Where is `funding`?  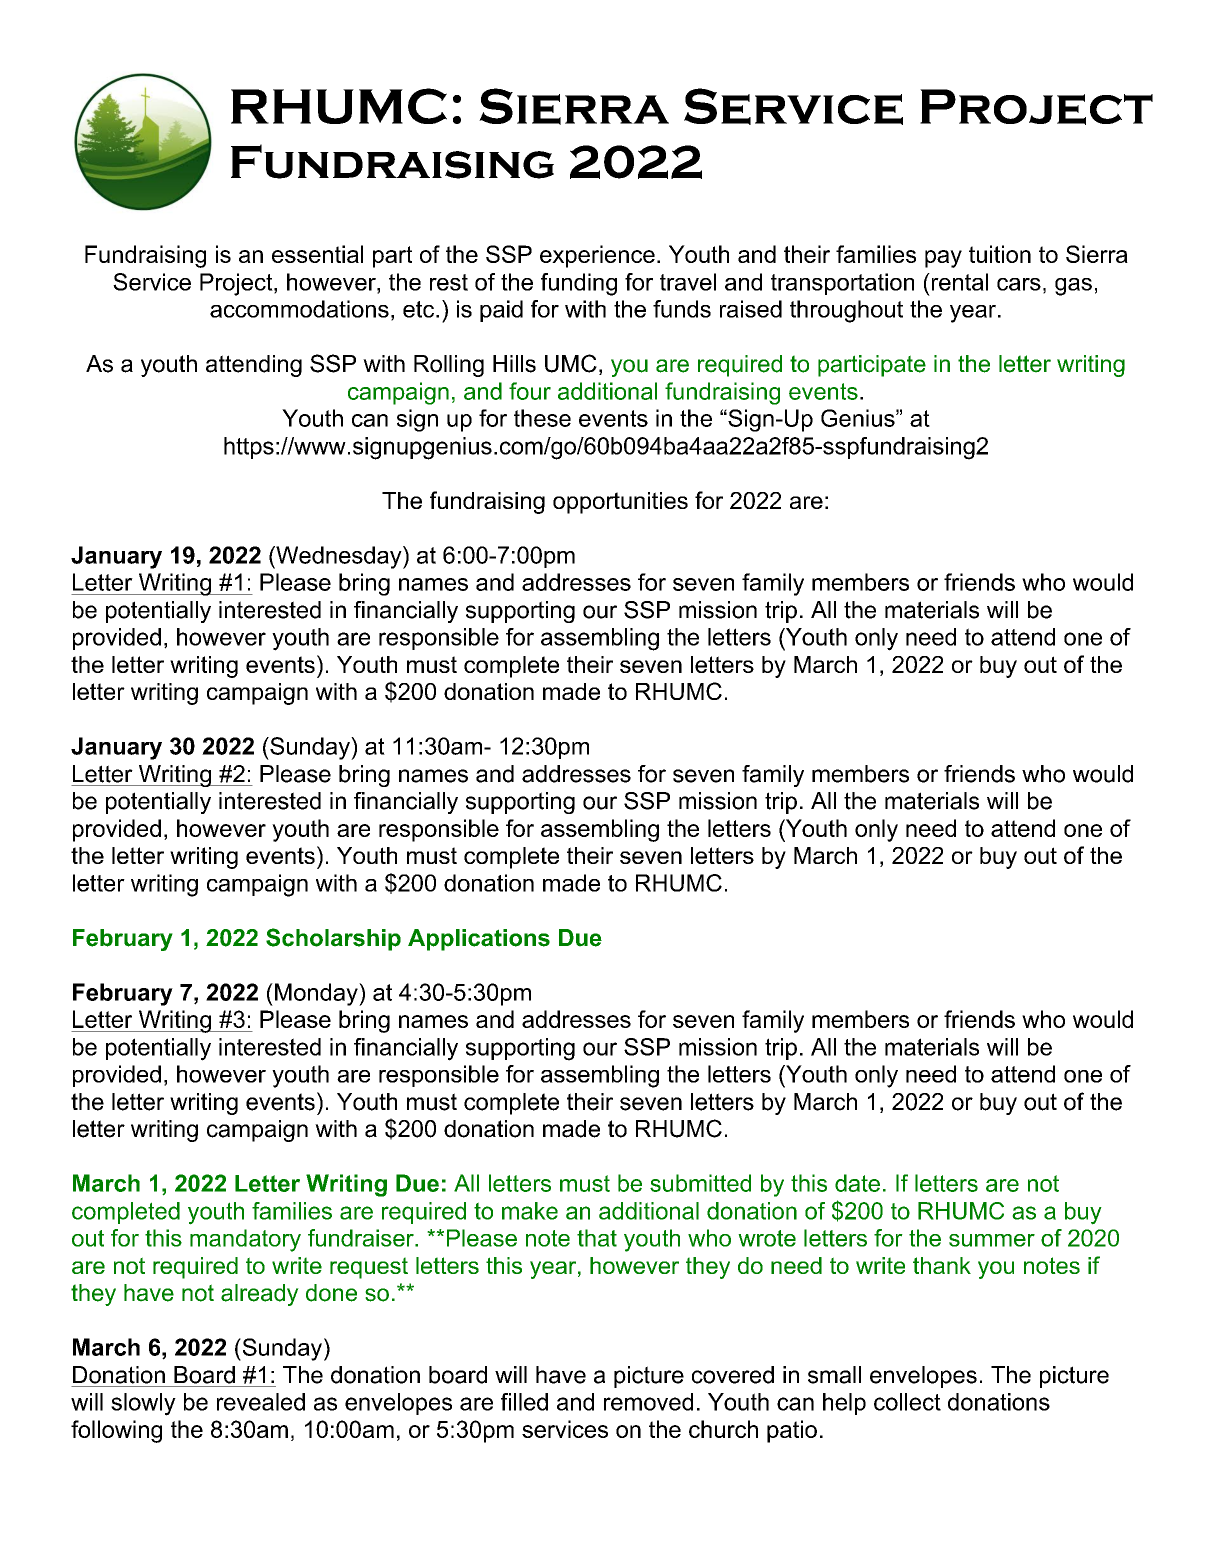
funding is located at coordinates (579, 284).
